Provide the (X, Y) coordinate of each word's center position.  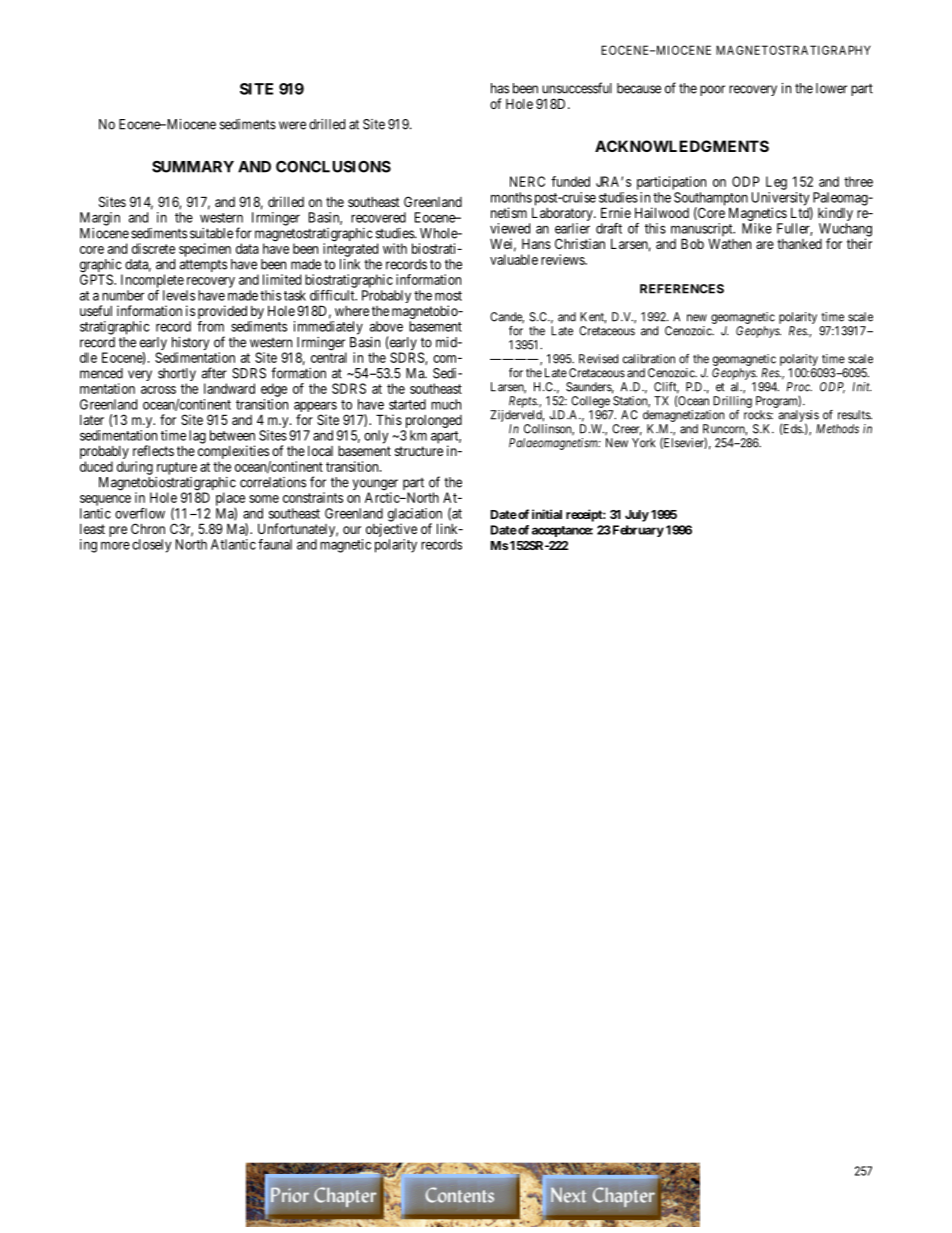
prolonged (432, 423)
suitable (211, 233)
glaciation (415, 516)
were (292, 125)
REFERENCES (682, 289)
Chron (148, 528)
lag (197, 437)
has (500, 88)
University (781, 200)
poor (712, 90)
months (511, 197)
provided (223, 313)
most (448, 296)
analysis (798, 417)
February (637, 531)
